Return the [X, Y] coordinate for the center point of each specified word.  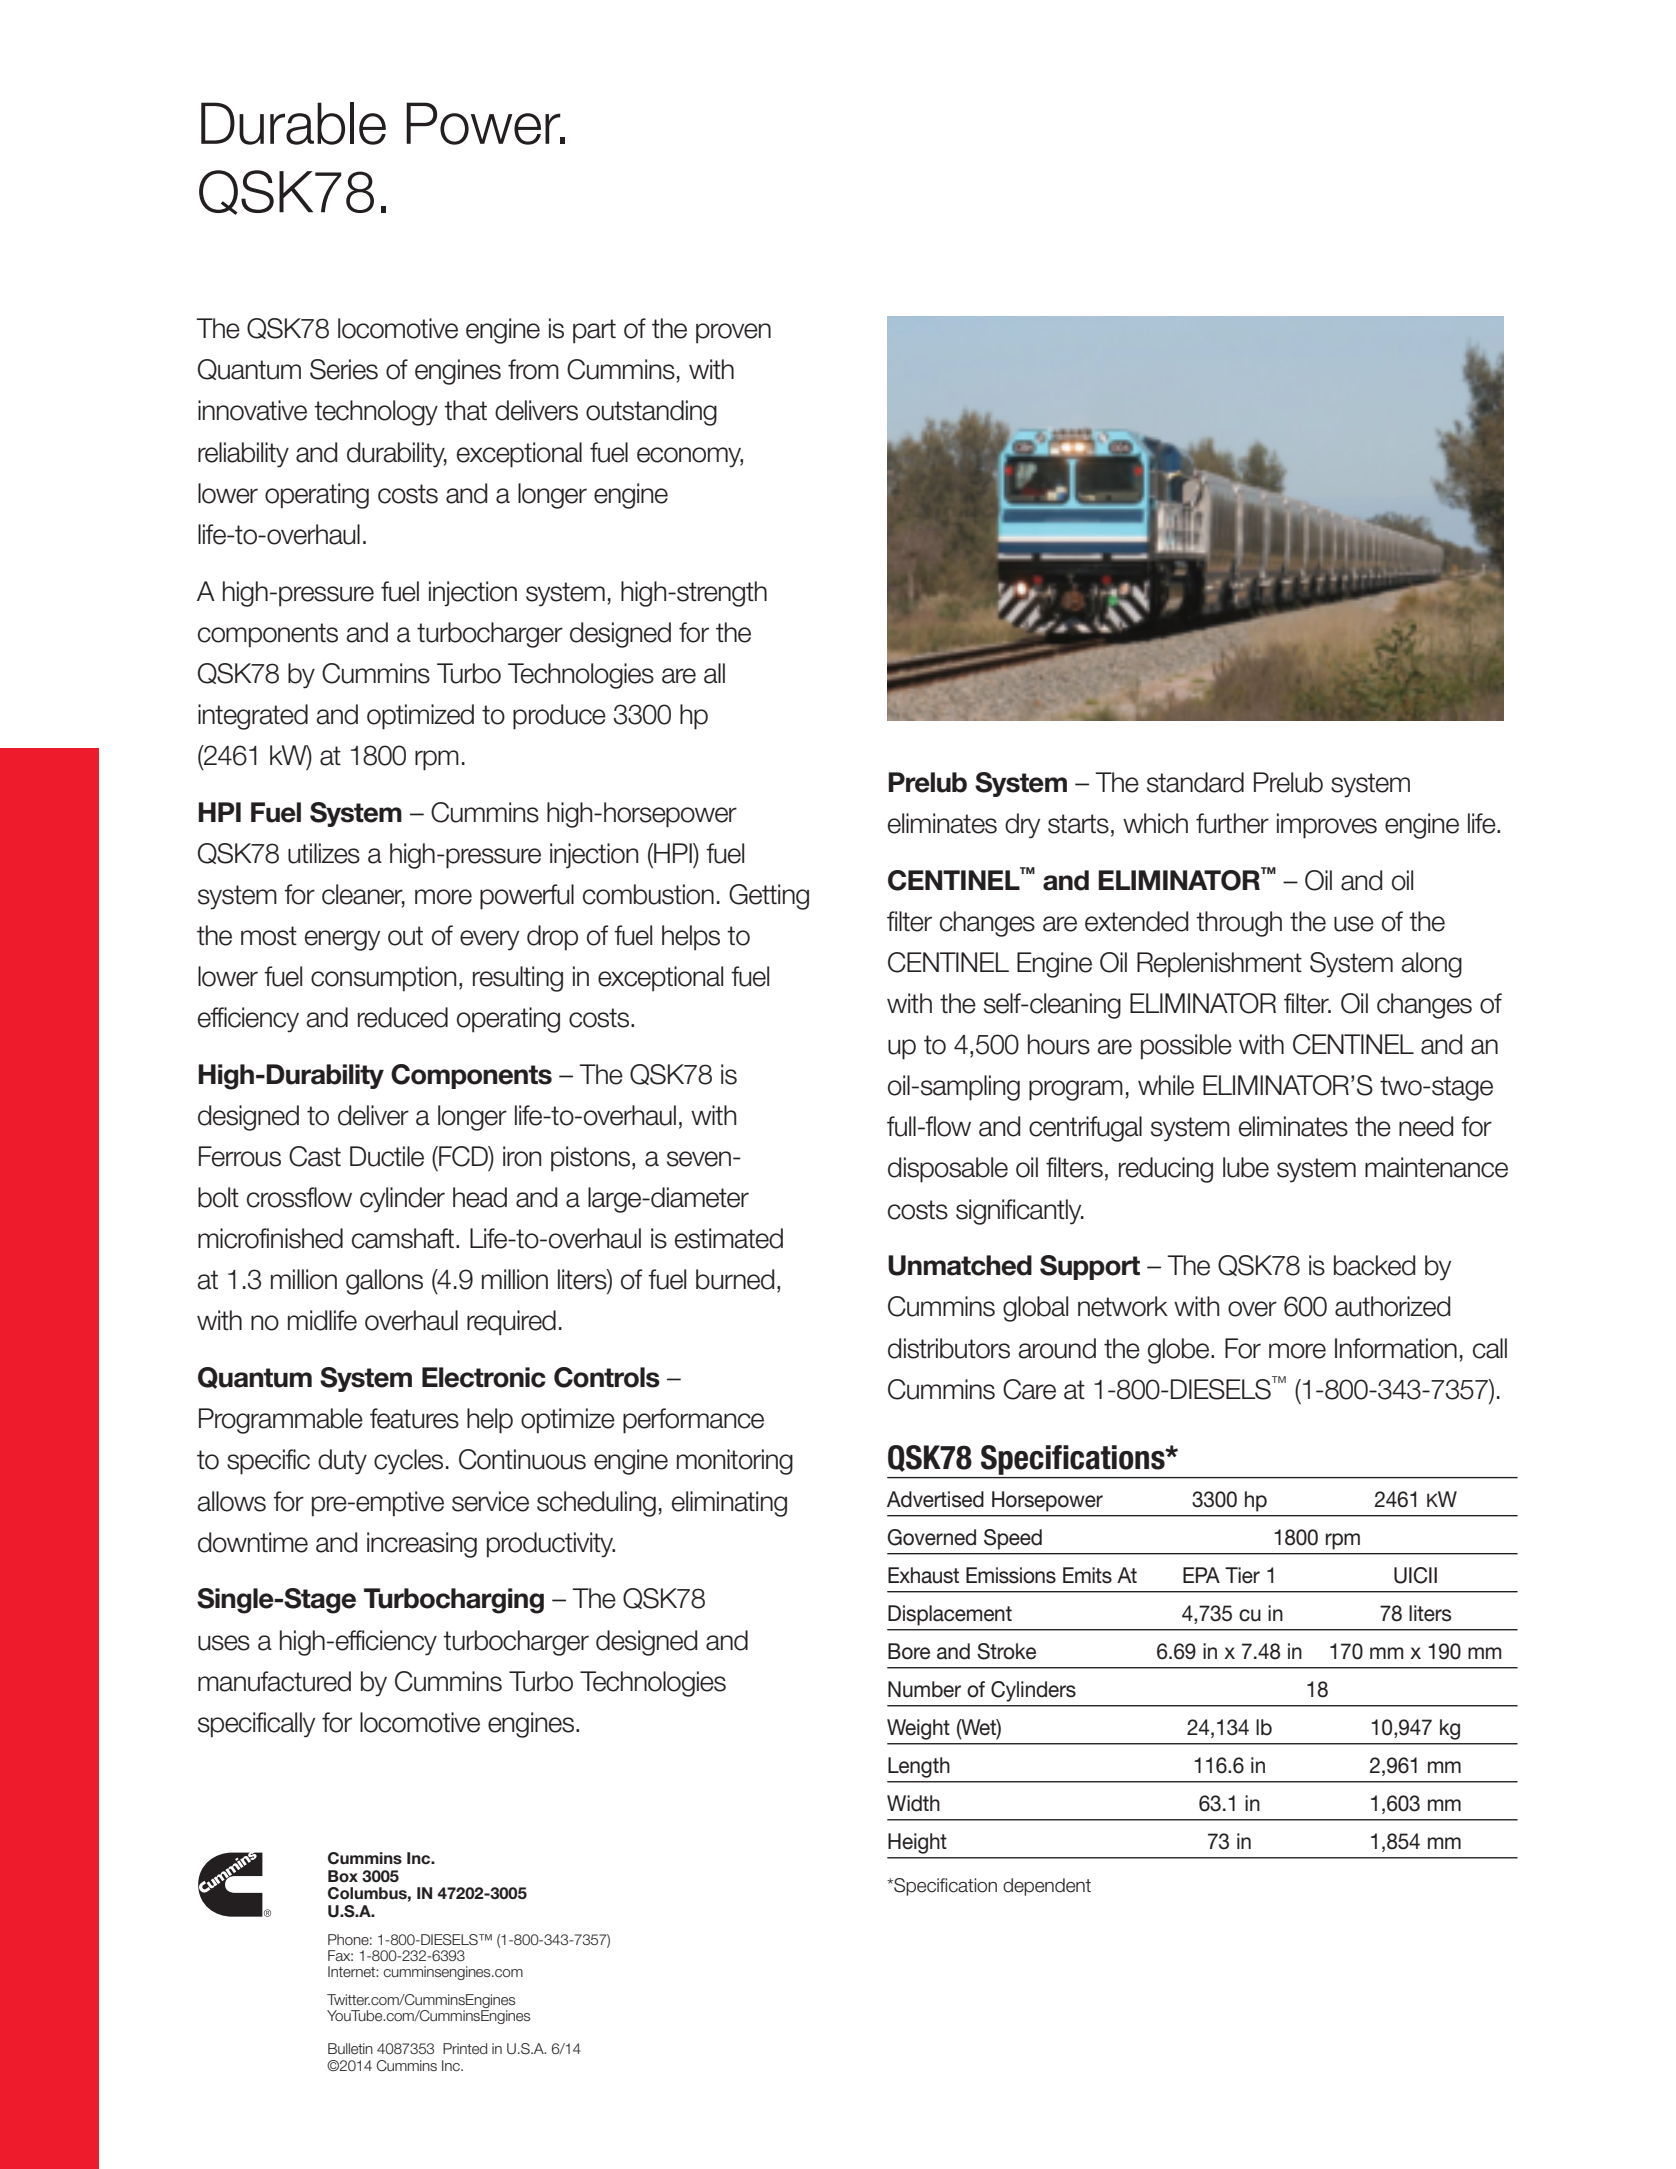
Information [1396, 1348]
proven [733, 333]
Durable [293, 123]
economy [690, 457]
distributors [949, 1348]
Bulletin [350, 2048]
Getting [769, 897]
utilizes [324, 853]
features [414, 1418]
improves [1327, 826]
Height [917, 1843]
